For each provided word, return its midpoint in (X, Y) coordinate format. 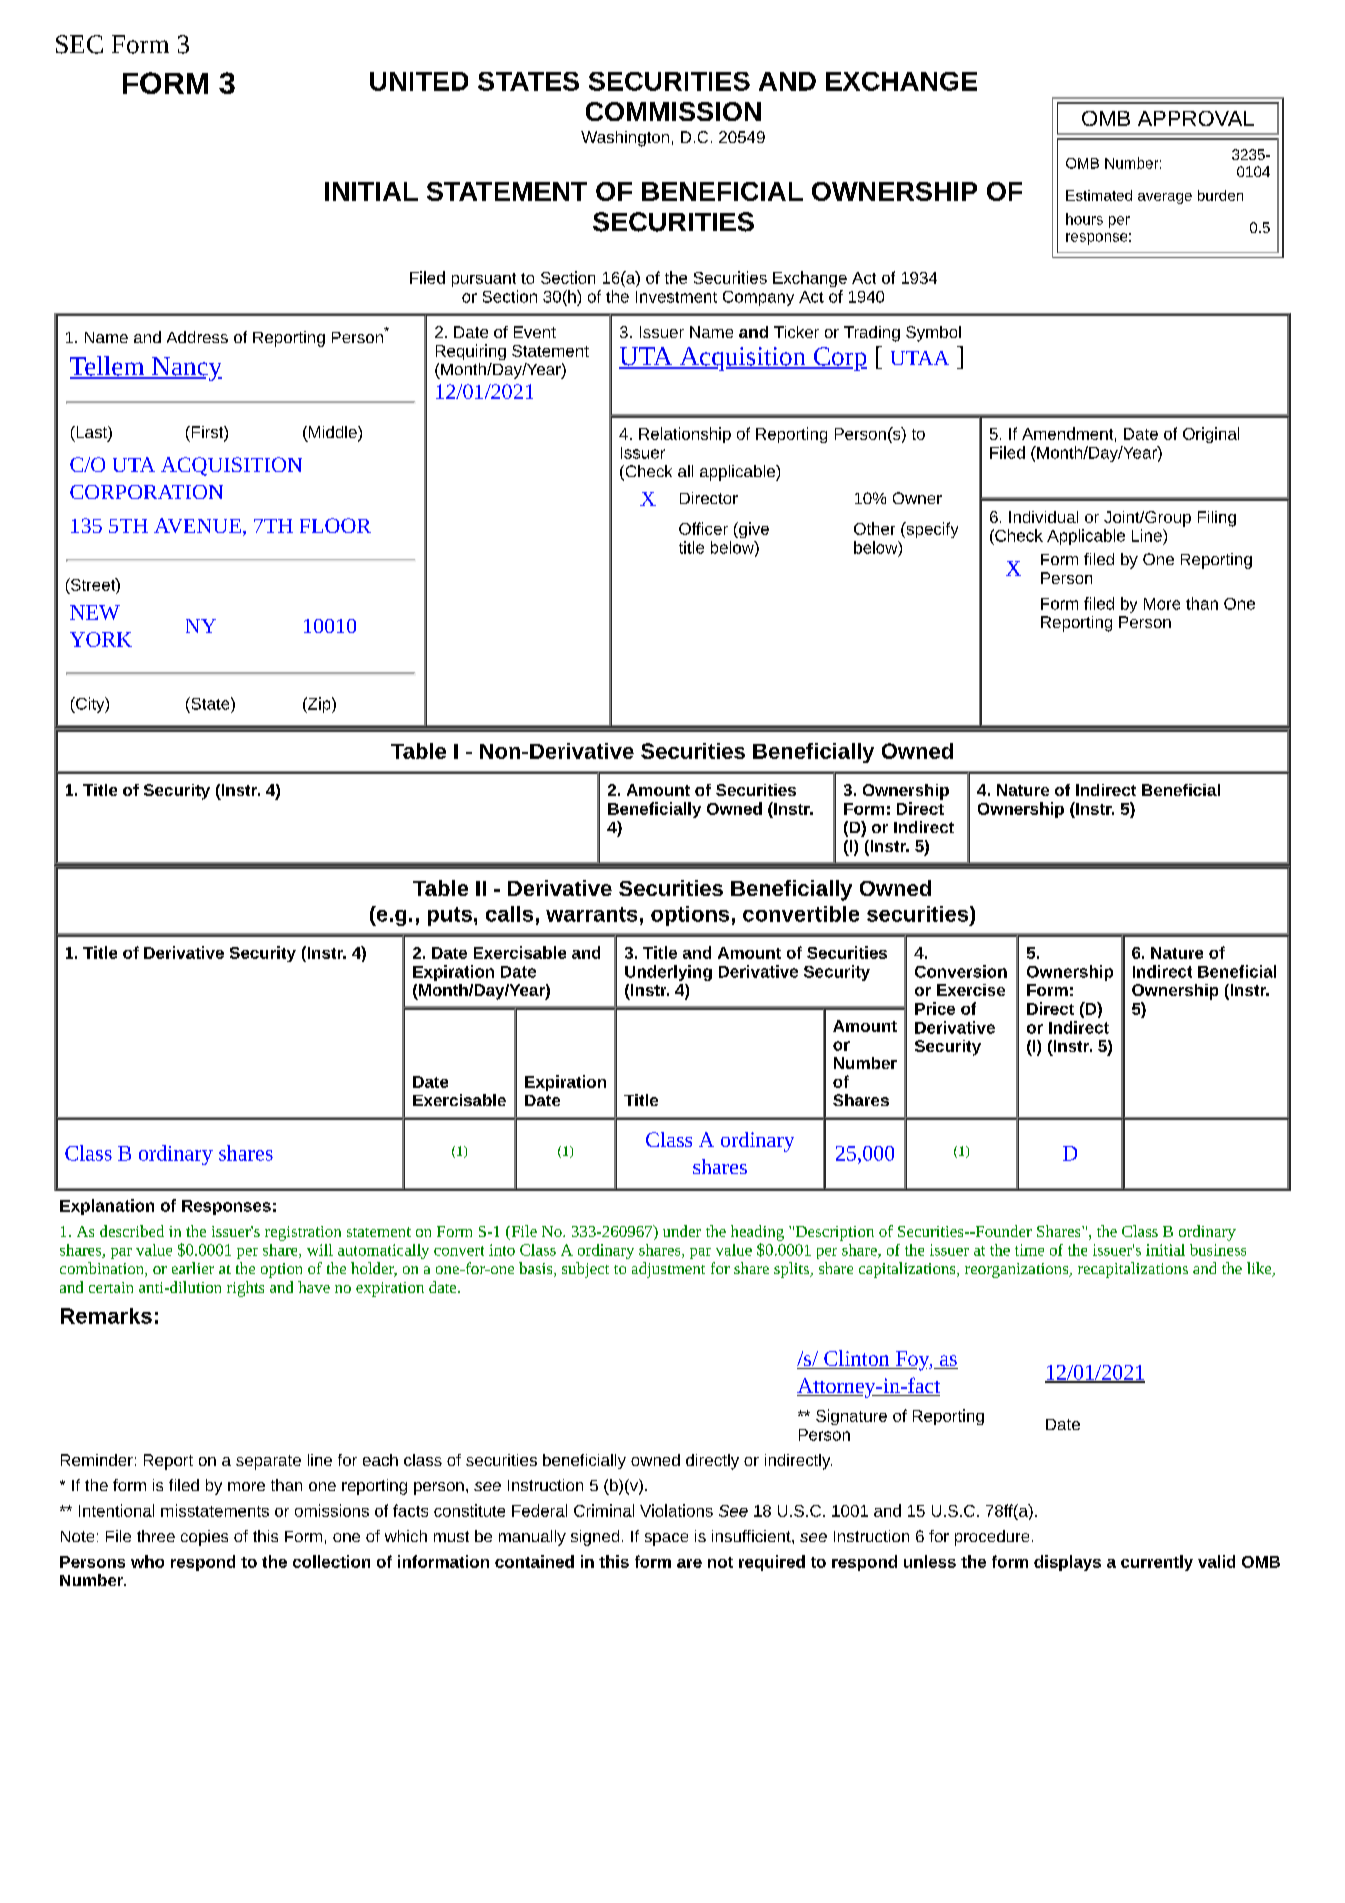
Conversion (961, 971)
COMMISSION (673, 111)
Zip (319, 705)
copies (204, 1538)
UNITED (419, 81)
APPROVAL (1196, 118)
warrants (591, 914)
